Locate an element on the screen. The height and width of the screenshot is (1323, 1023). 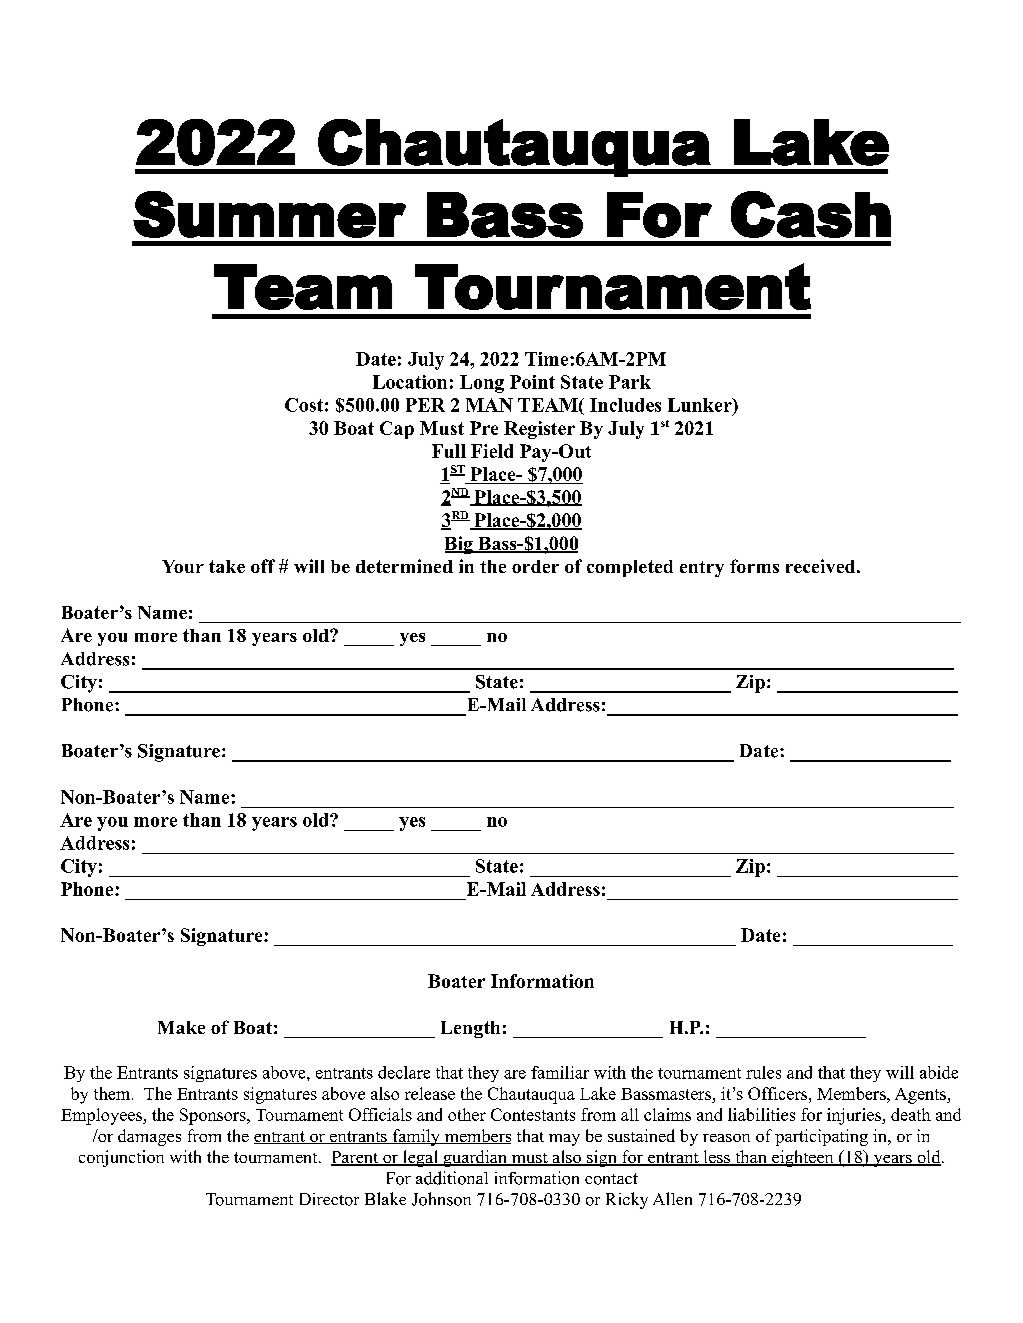
Make is located at coordinates (181, 1027).
